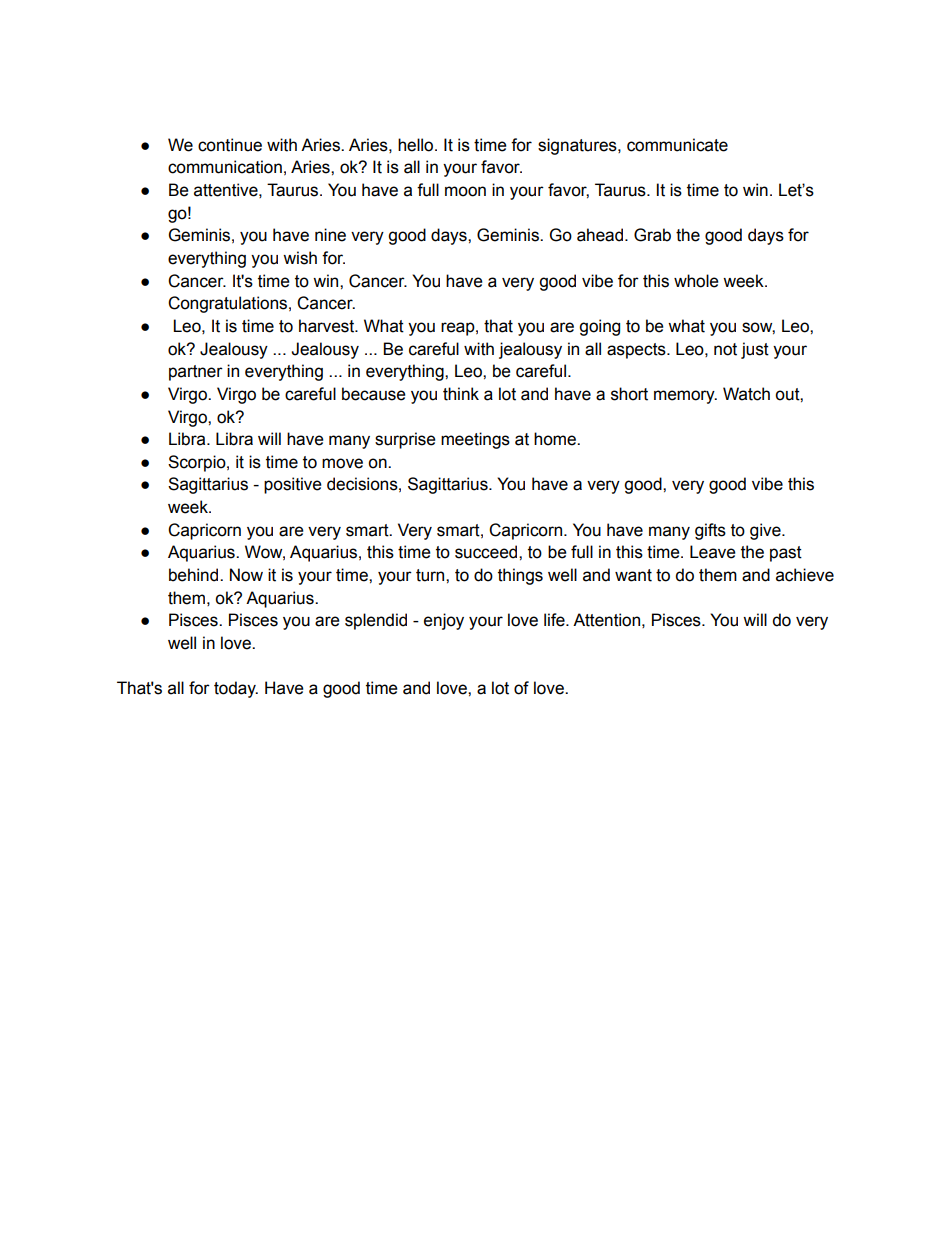  What do you see at coordinates (725, 349) in the page?
I see `not` at bounding box center [725, 349].
